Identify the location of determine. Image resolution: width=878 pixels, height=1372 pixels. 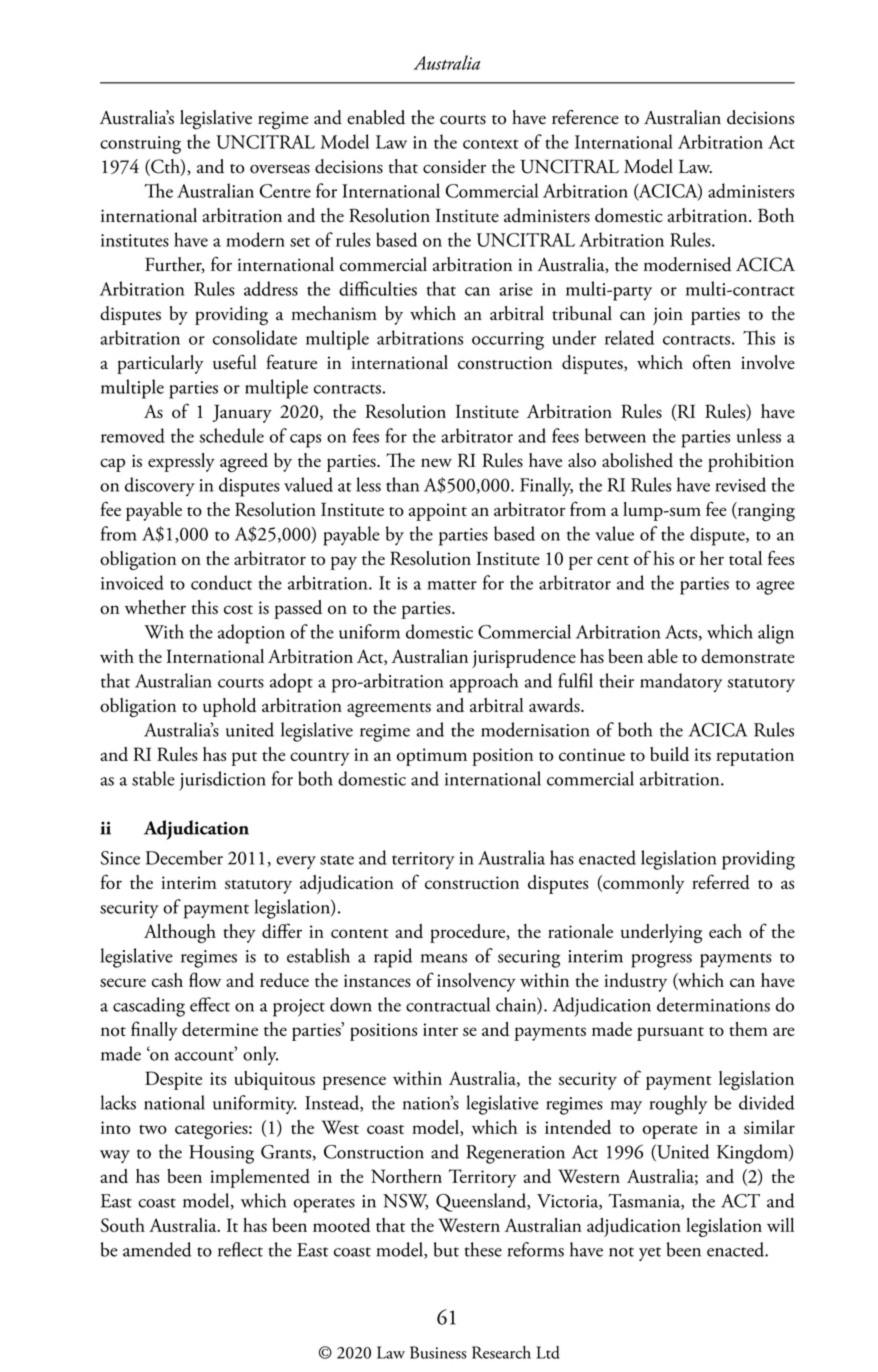
(220, 1029).
